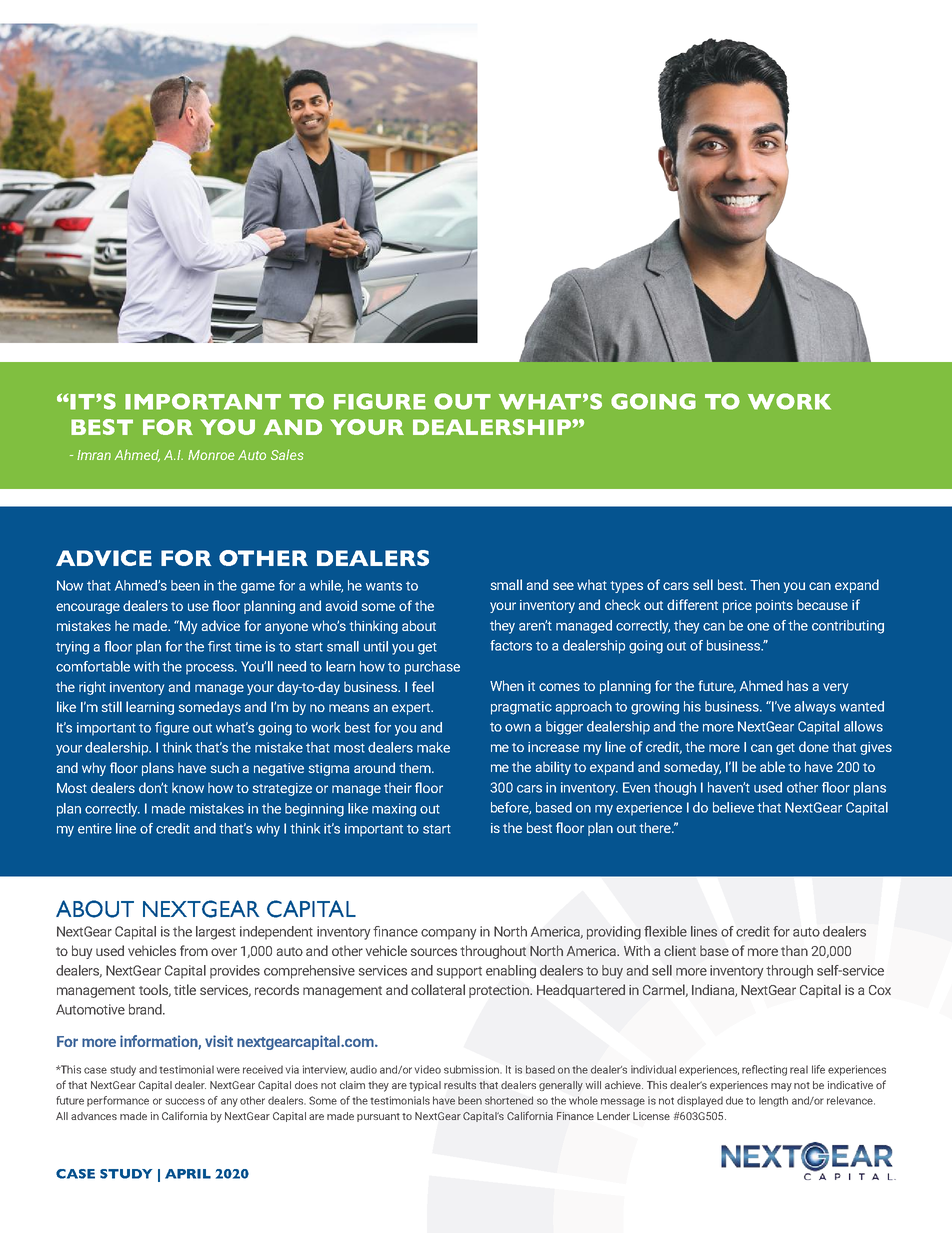  I want to click on believe, so click(733, 807).
